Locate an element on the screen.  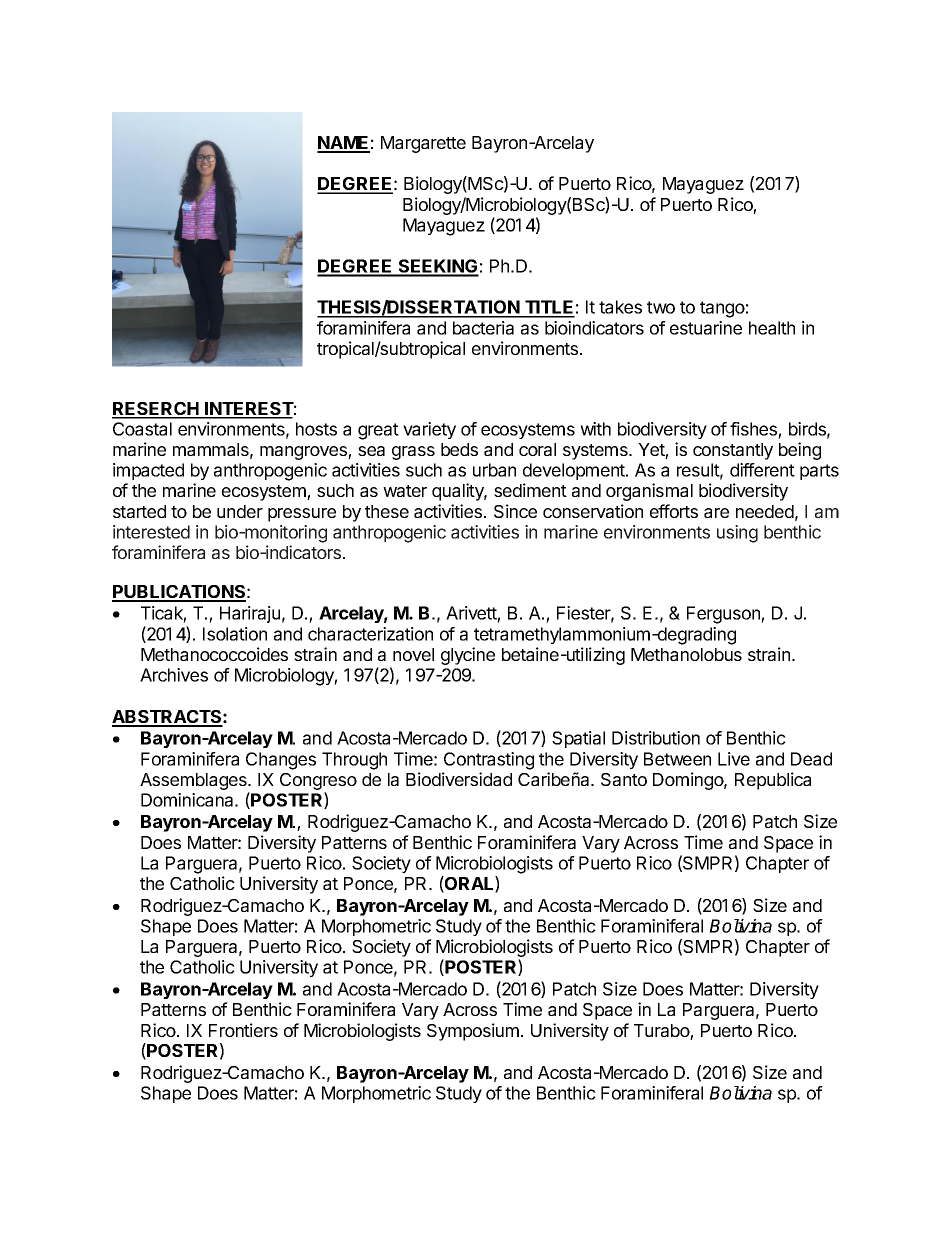
Symposium is located at coordinates (473, 1032).
